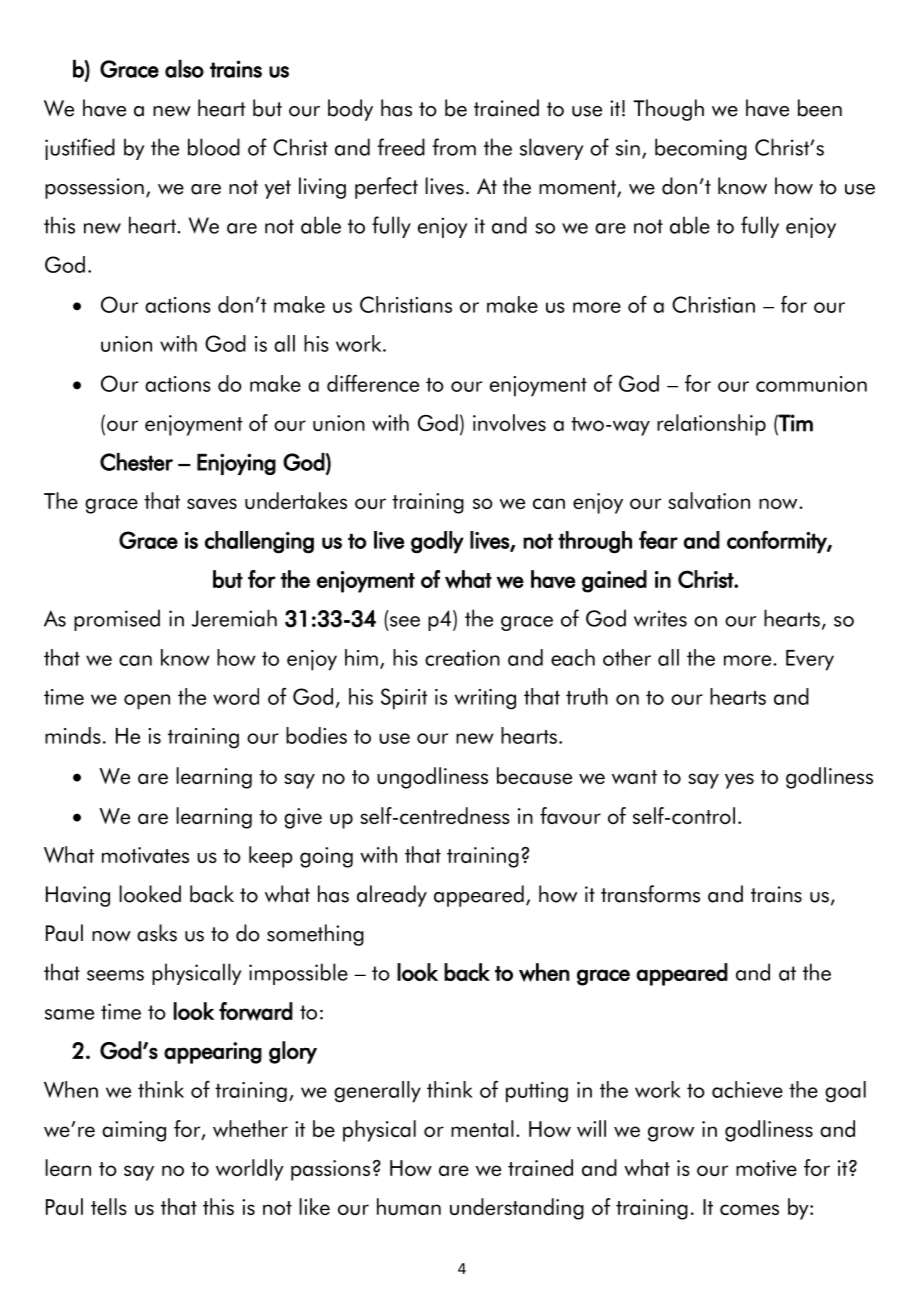 The height and width of the document is (1308, 924). I want to click on godly, so click(437, 542).
